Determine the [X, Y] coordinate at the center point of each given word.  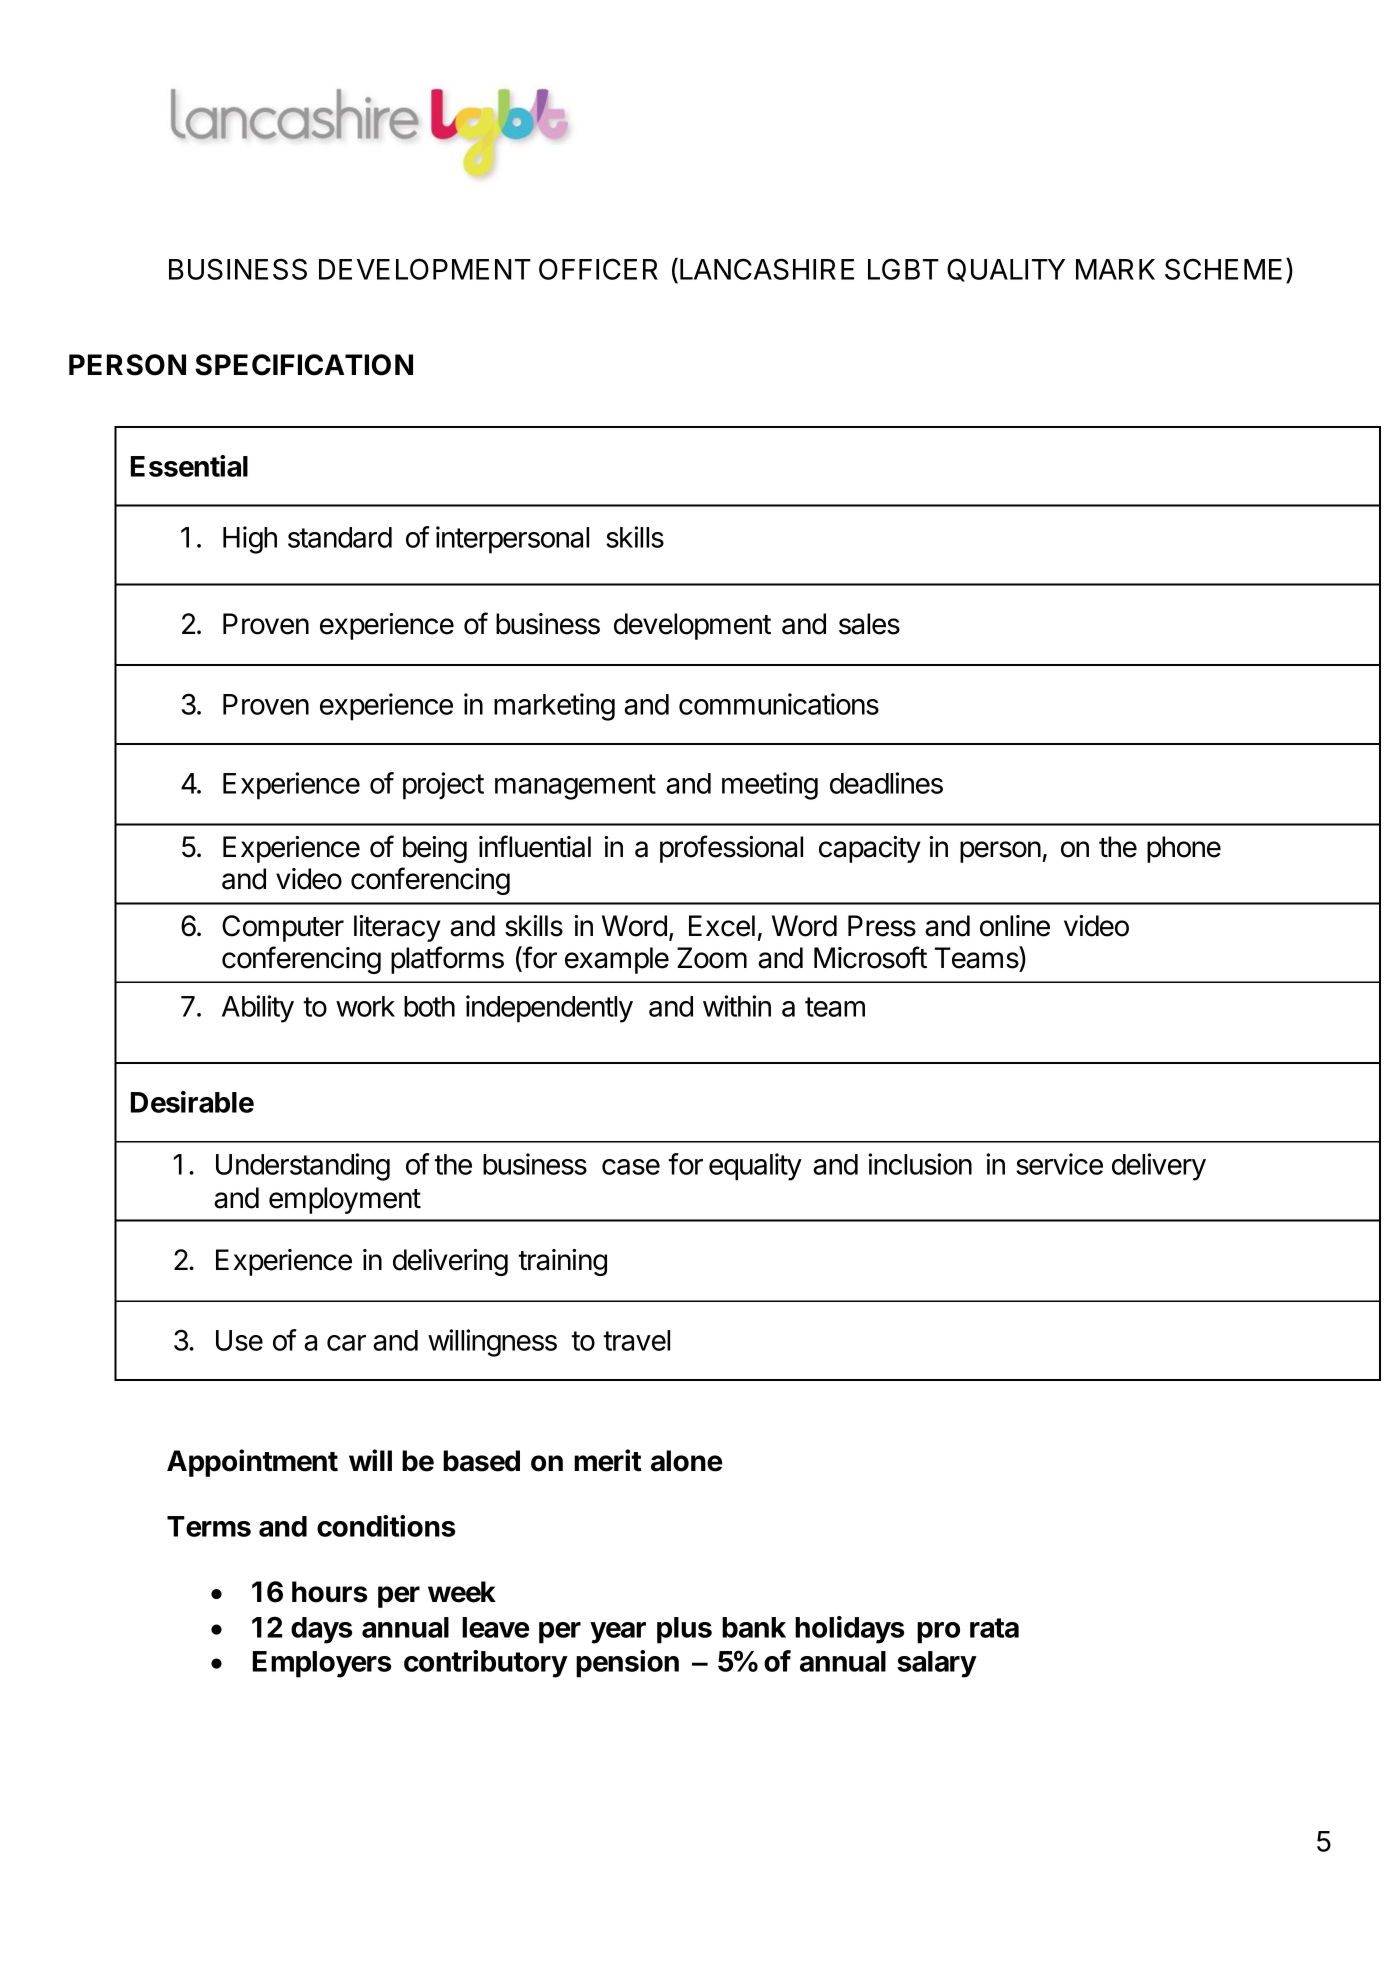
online [1015, 926]
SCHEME [1223, 269]
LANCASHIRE [767, 269]
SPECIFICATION [304, 365]
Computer [283, 928]
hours [329, 1592]
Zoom [712, 958]
